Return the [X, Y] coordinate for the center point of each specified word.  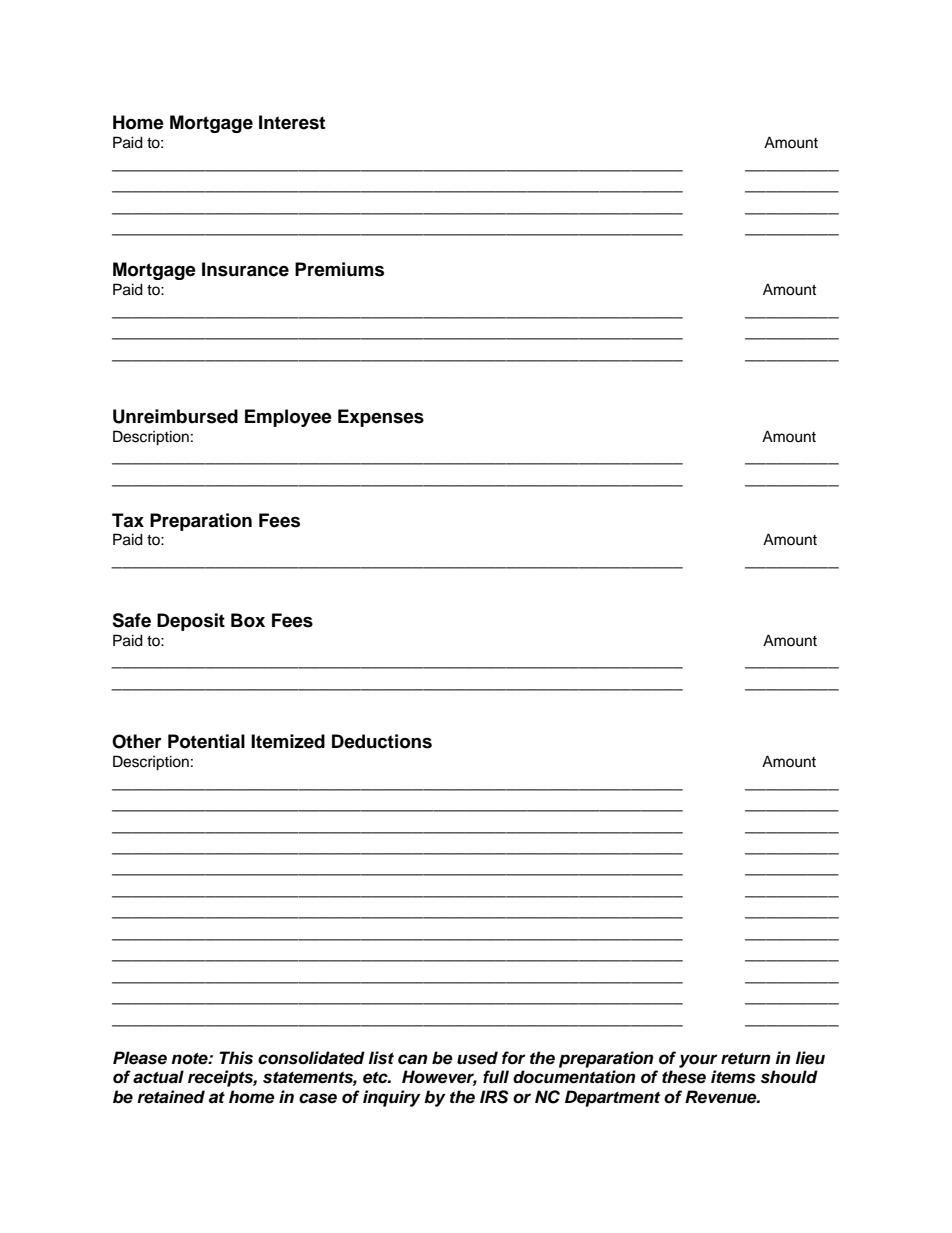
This [236, 1058]
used [477, 1058]
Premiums [339, 269]
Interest [292, 122]
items [733, 1077]
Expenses [381, 418]
